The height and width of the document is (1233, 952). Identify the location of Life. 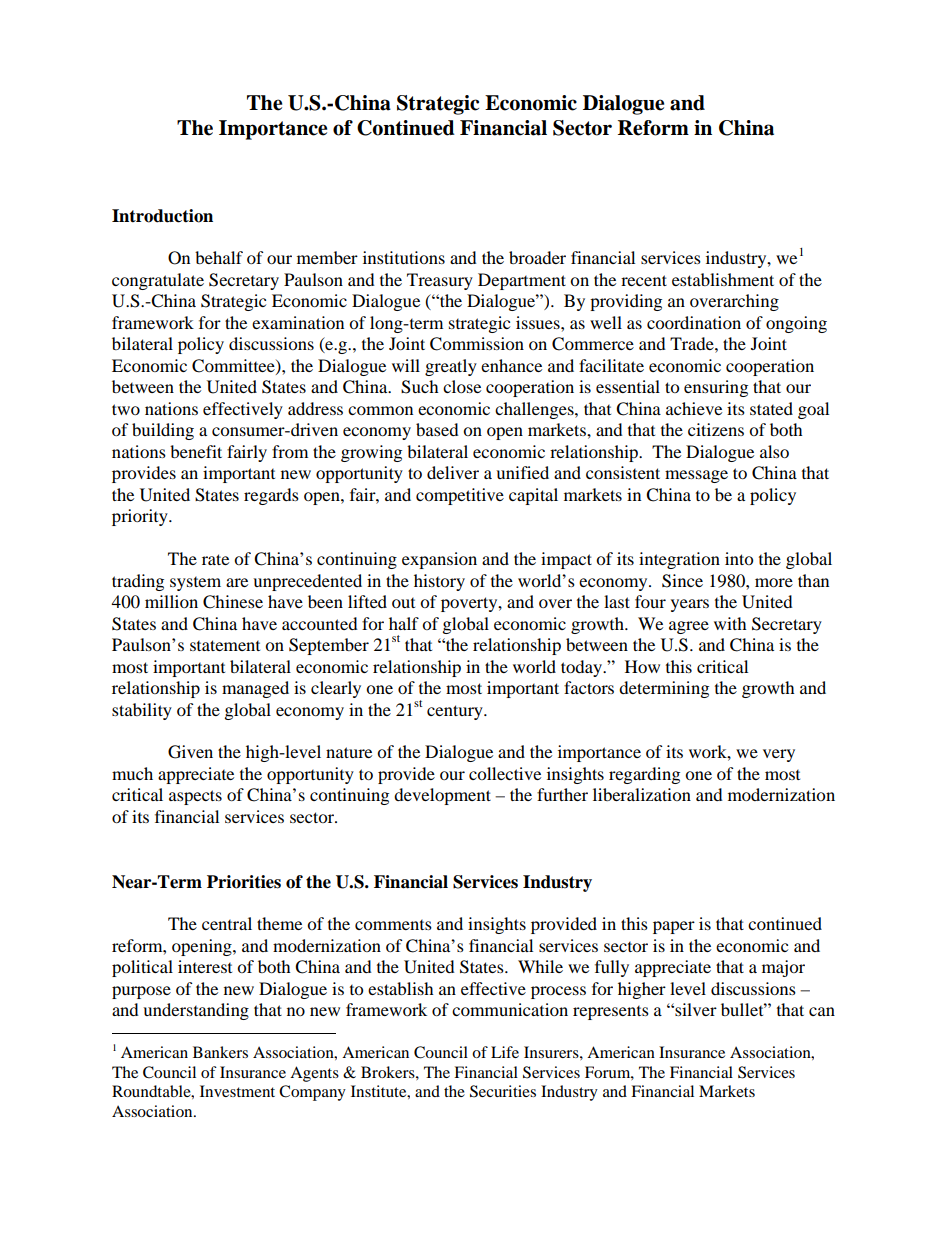
(505, 1052).
